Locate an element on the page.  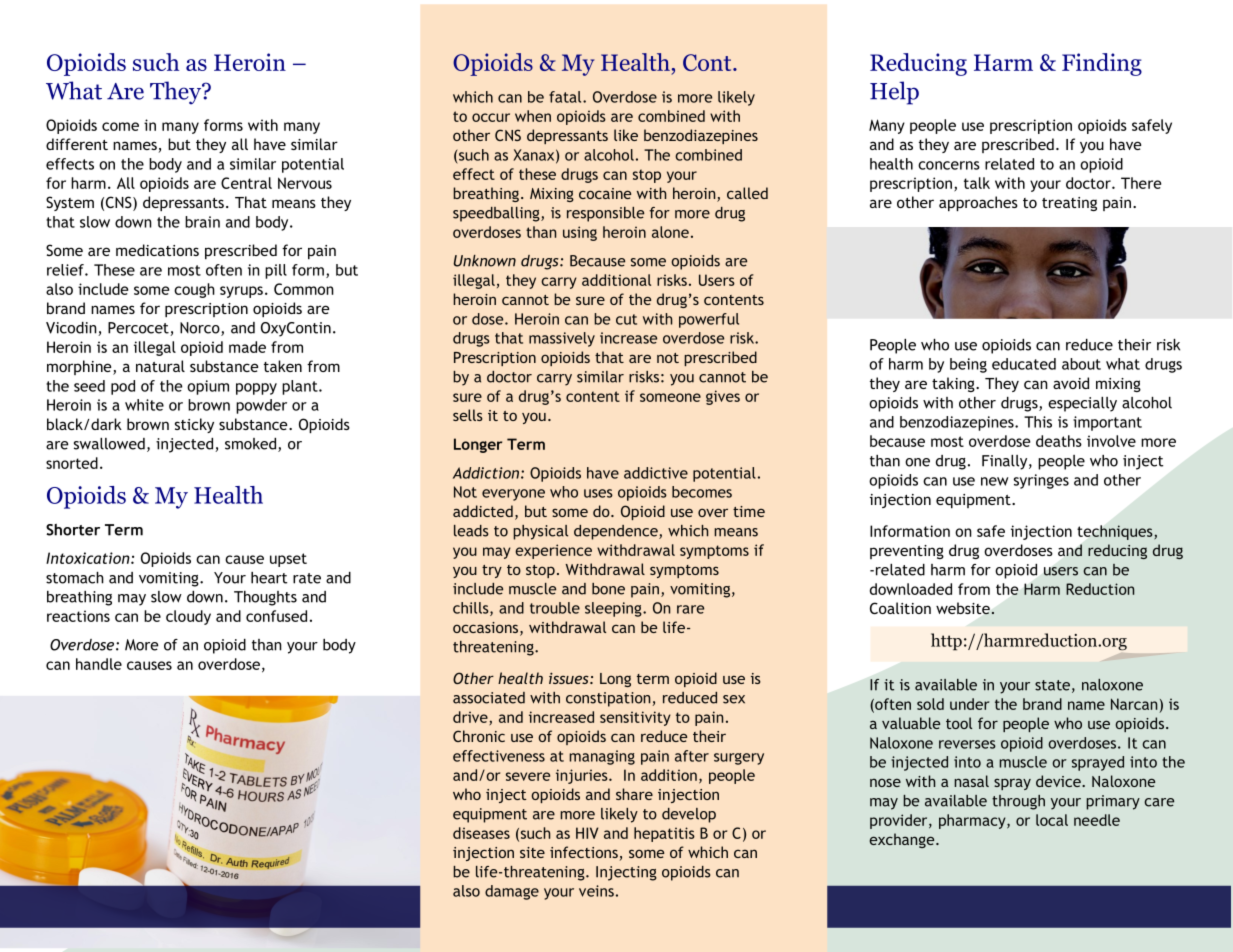
diseases is located at coordinates (481, 833).
